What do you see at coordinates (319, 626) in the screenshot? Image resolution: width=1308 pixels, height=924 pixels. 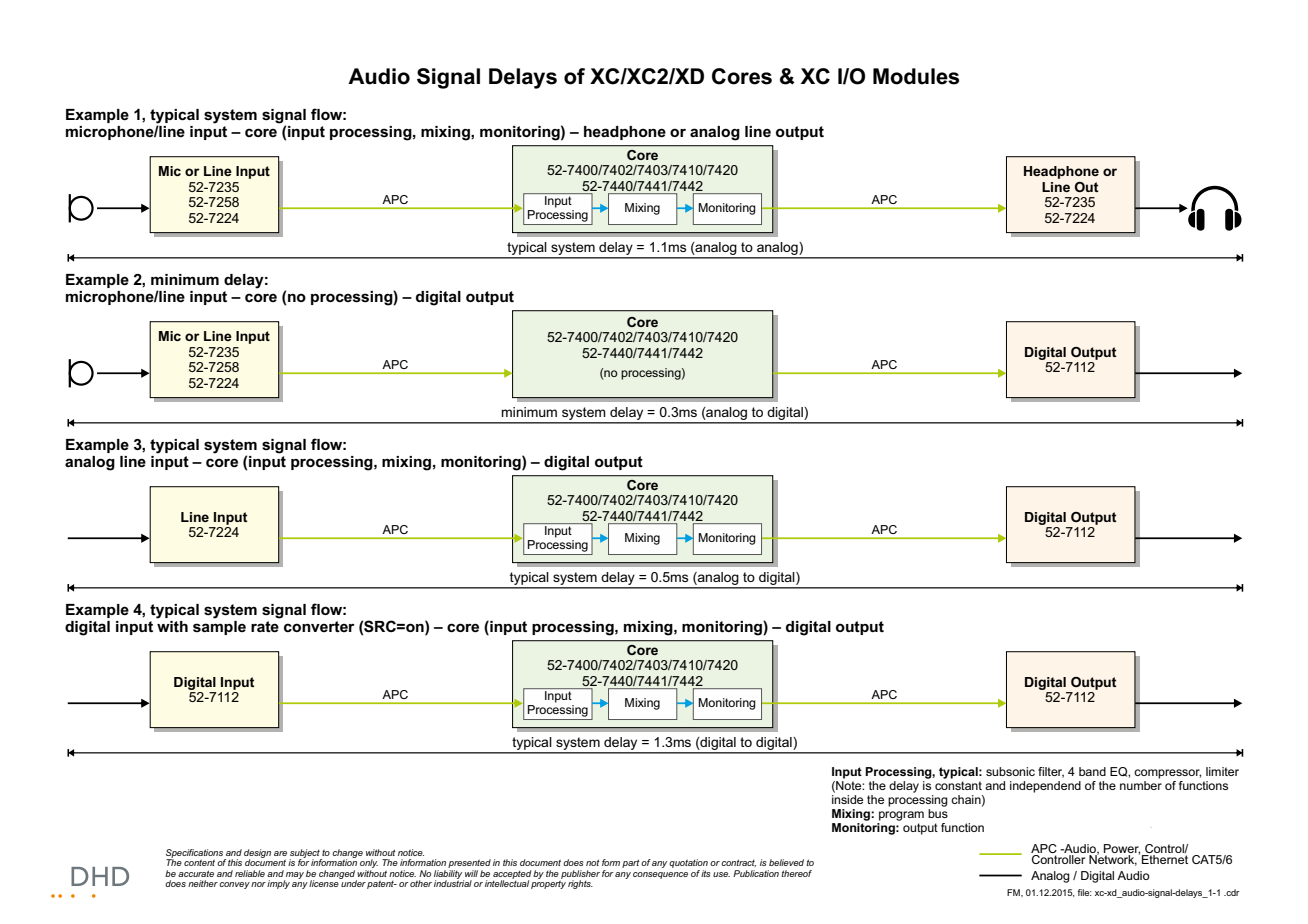 I see `converter` at bounding box center [319, 626].
